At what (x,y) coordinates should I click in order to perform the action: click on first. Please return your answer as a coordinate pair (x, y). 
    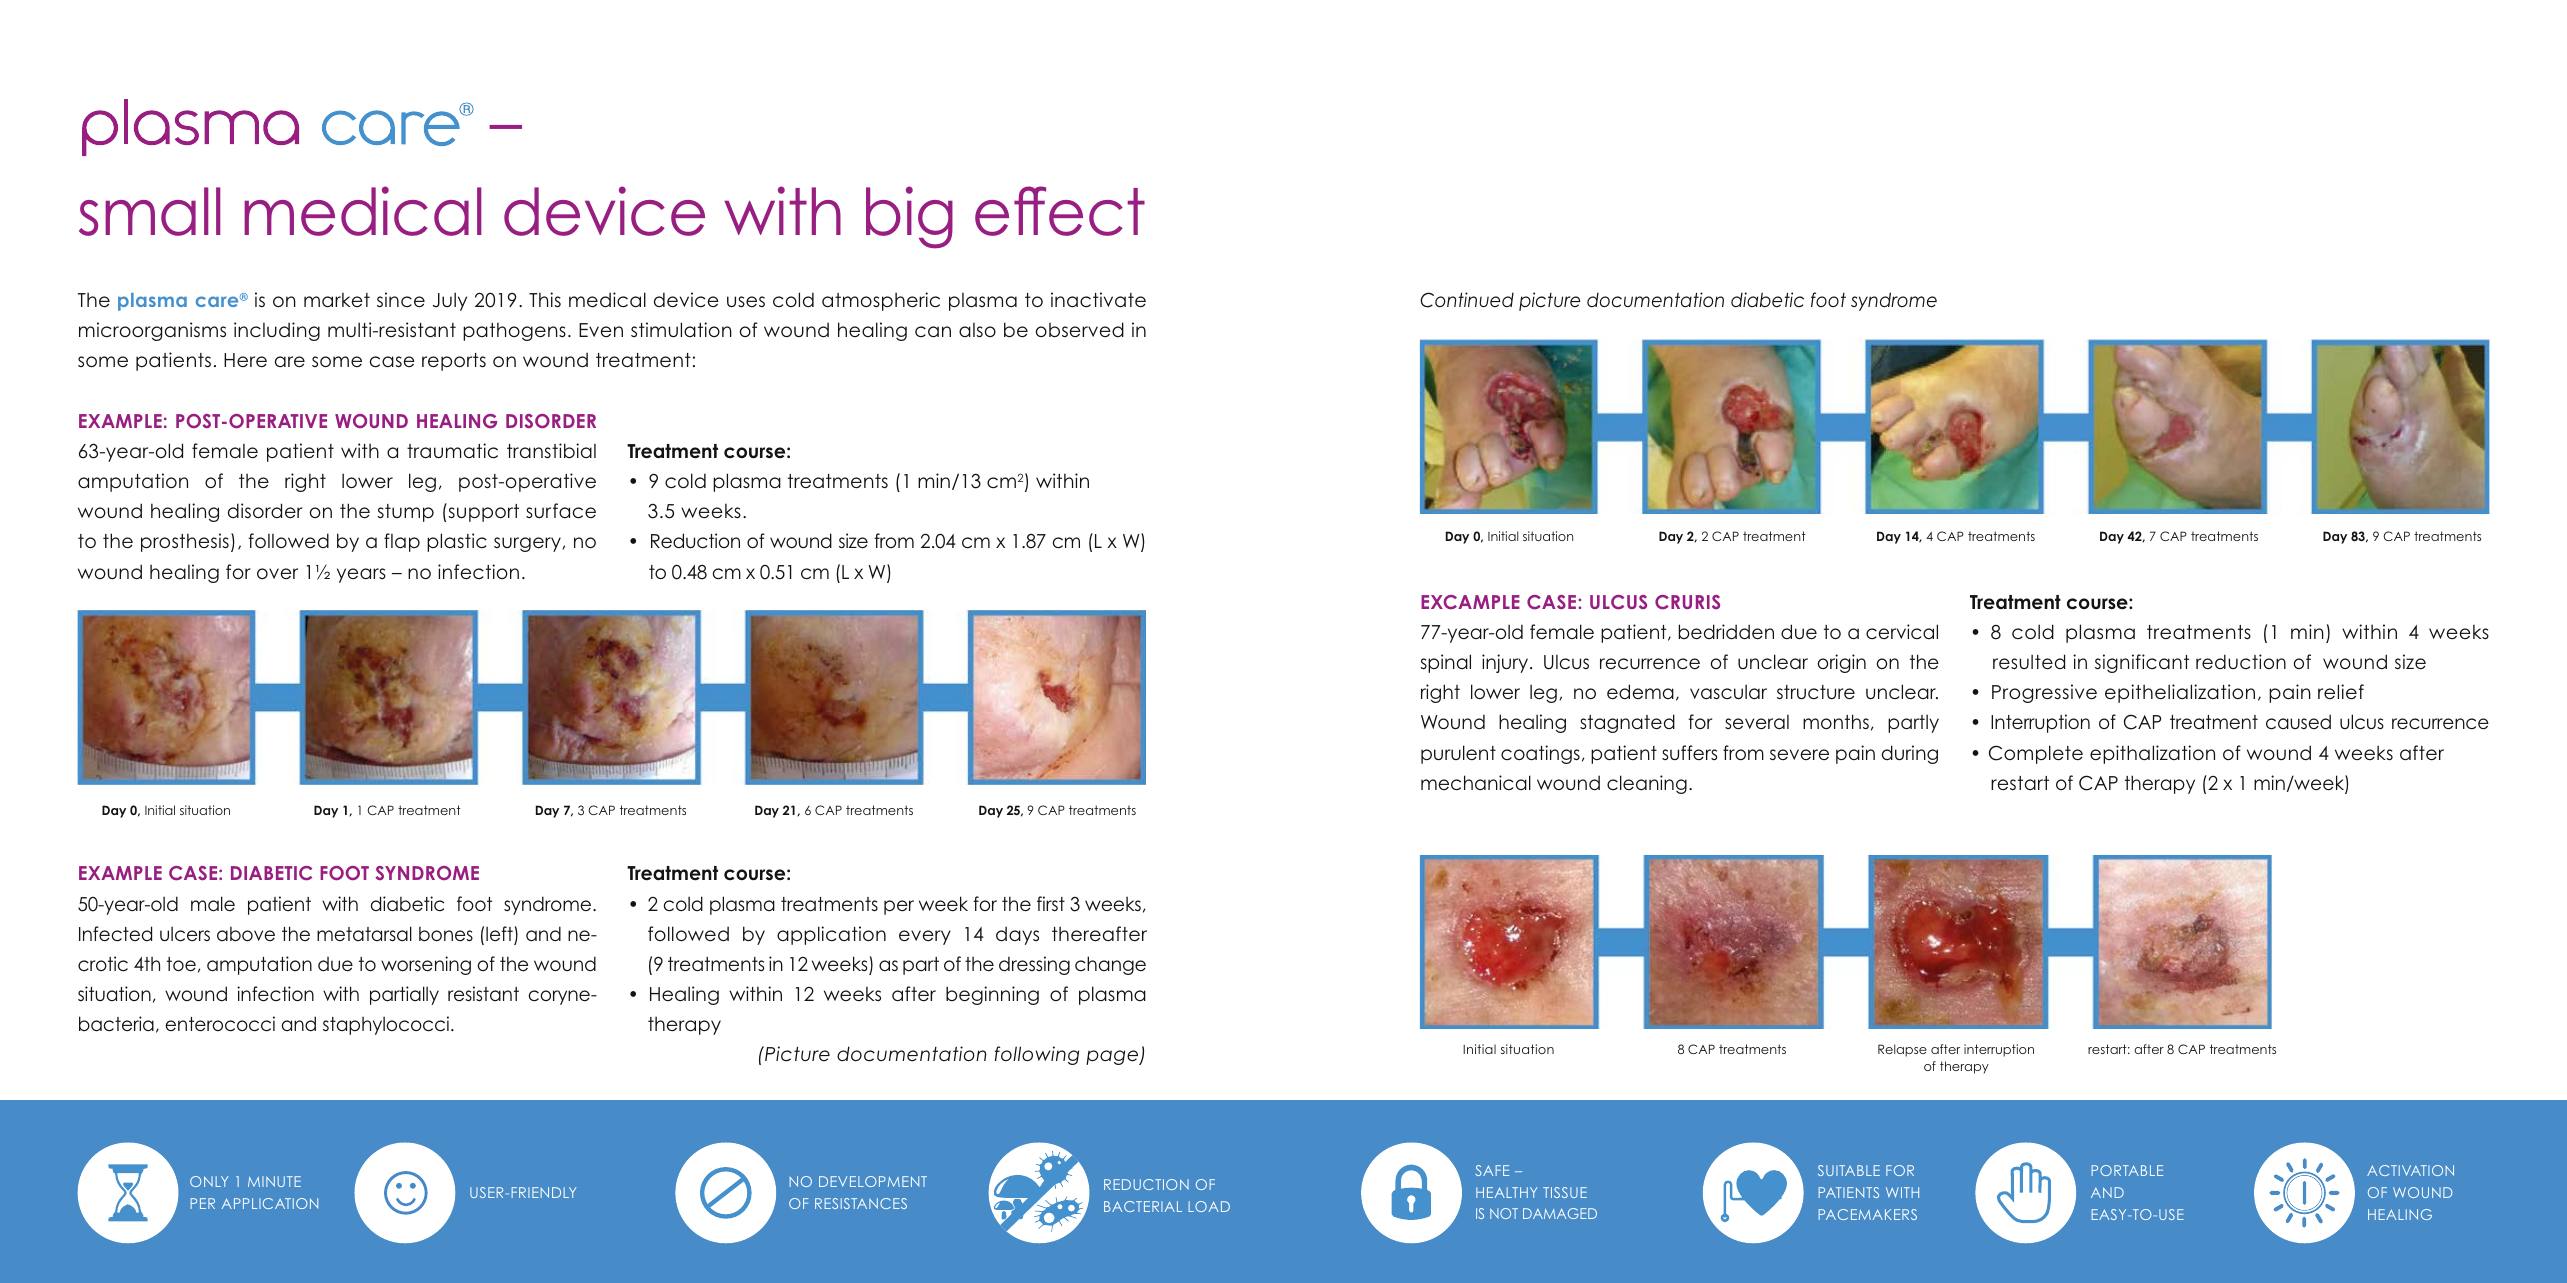
    Looking at the image, I should click on (1051, 903).
